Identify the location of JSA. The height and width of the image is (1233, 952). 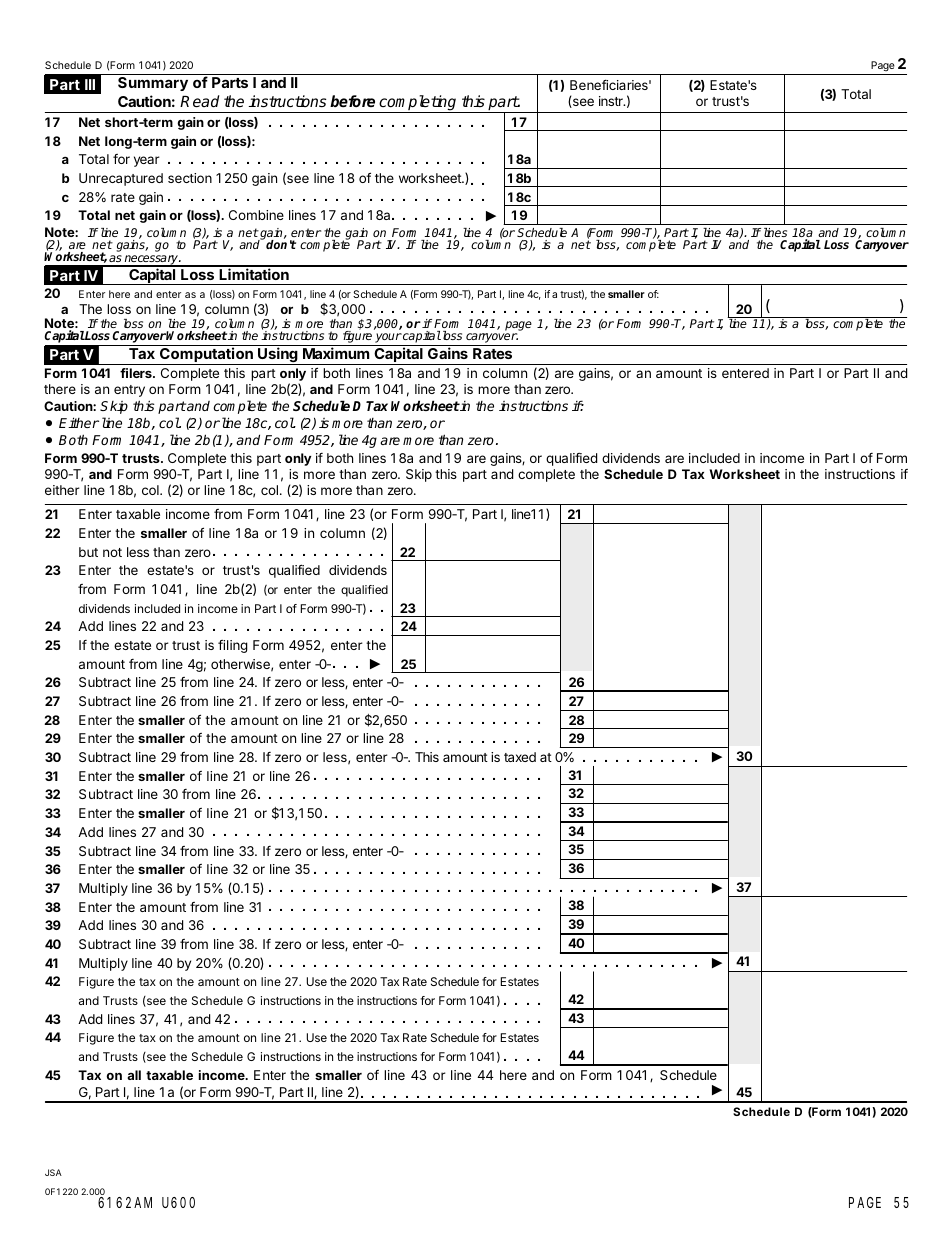
(53, 1172).
